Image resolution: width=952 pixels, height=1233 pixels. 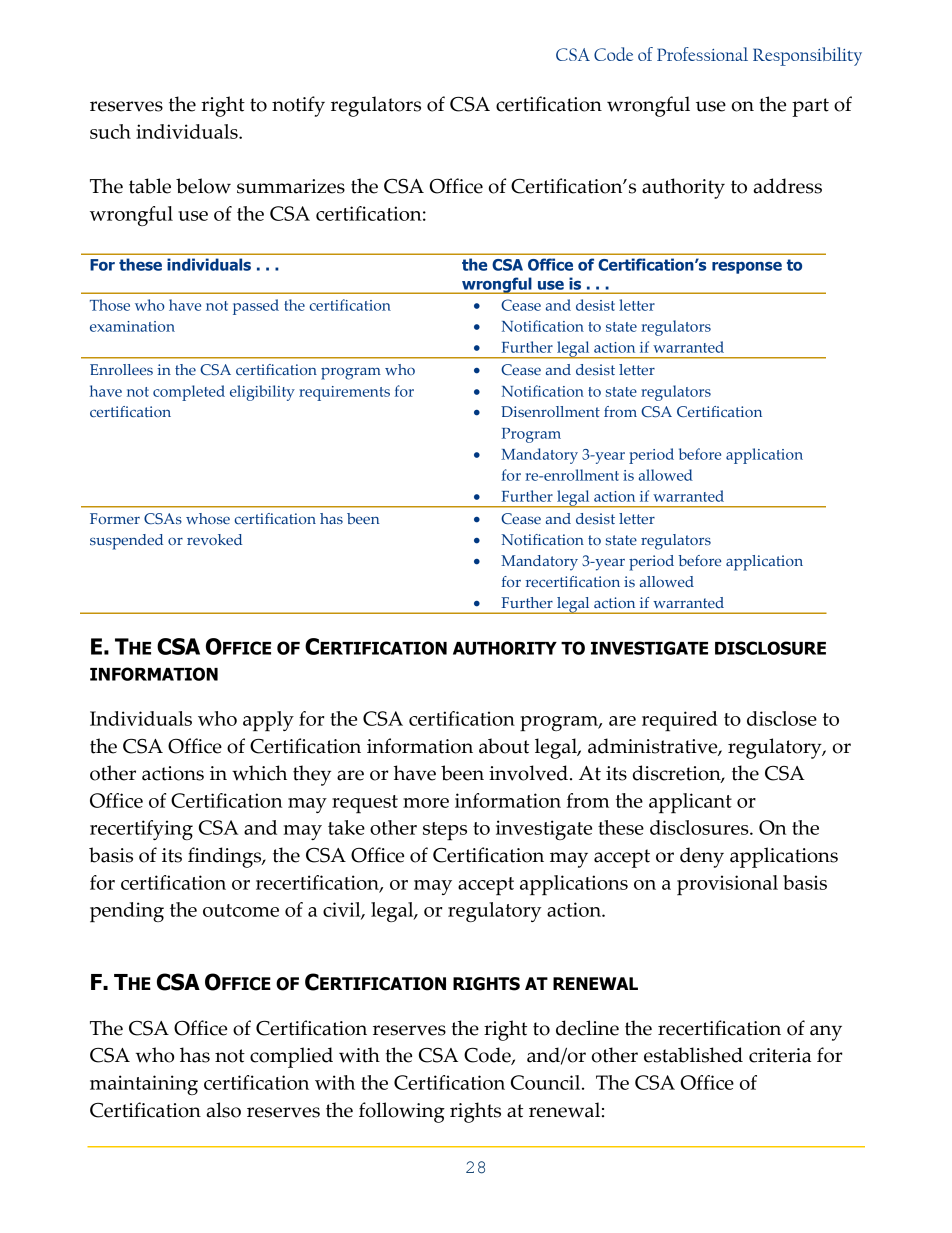 I want to click on requirements, so click(x=344, y=393).
